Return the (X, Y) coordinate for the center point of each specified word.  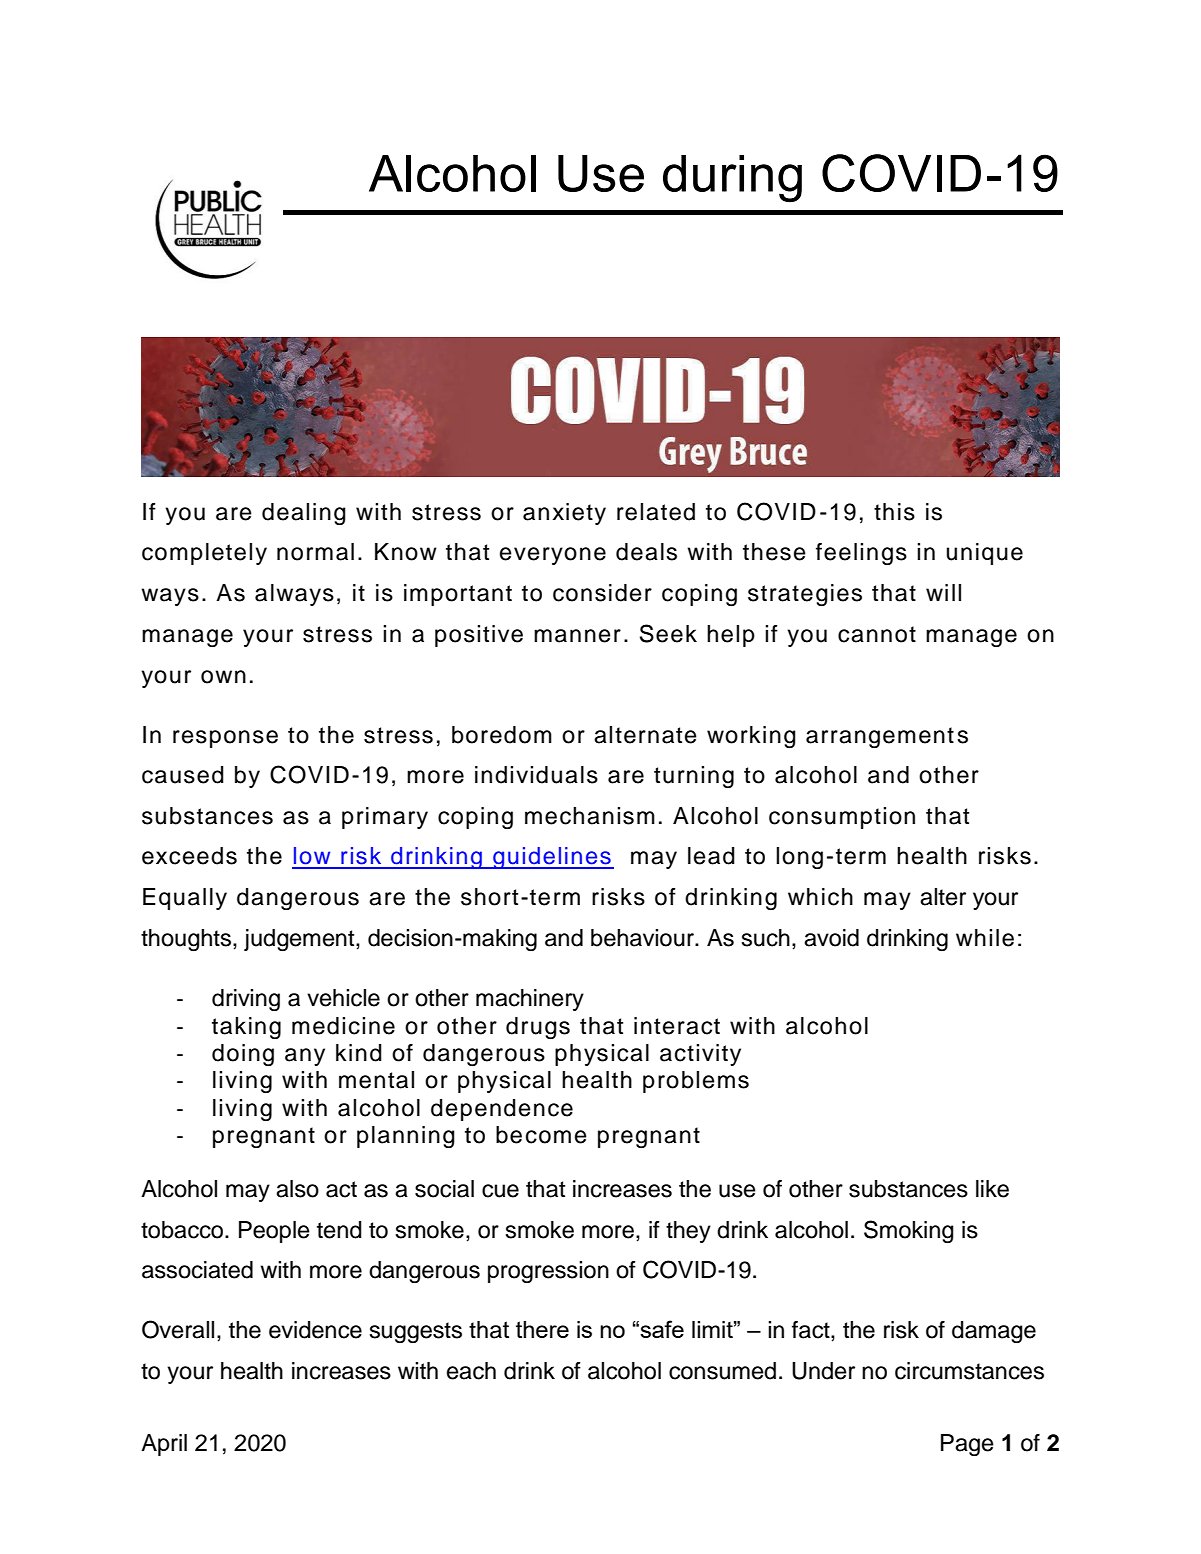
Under (823, 1371)
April (164, 1445)
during (732, 179)
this (894, 512)
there (542, 1329)
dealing (304, 514)
